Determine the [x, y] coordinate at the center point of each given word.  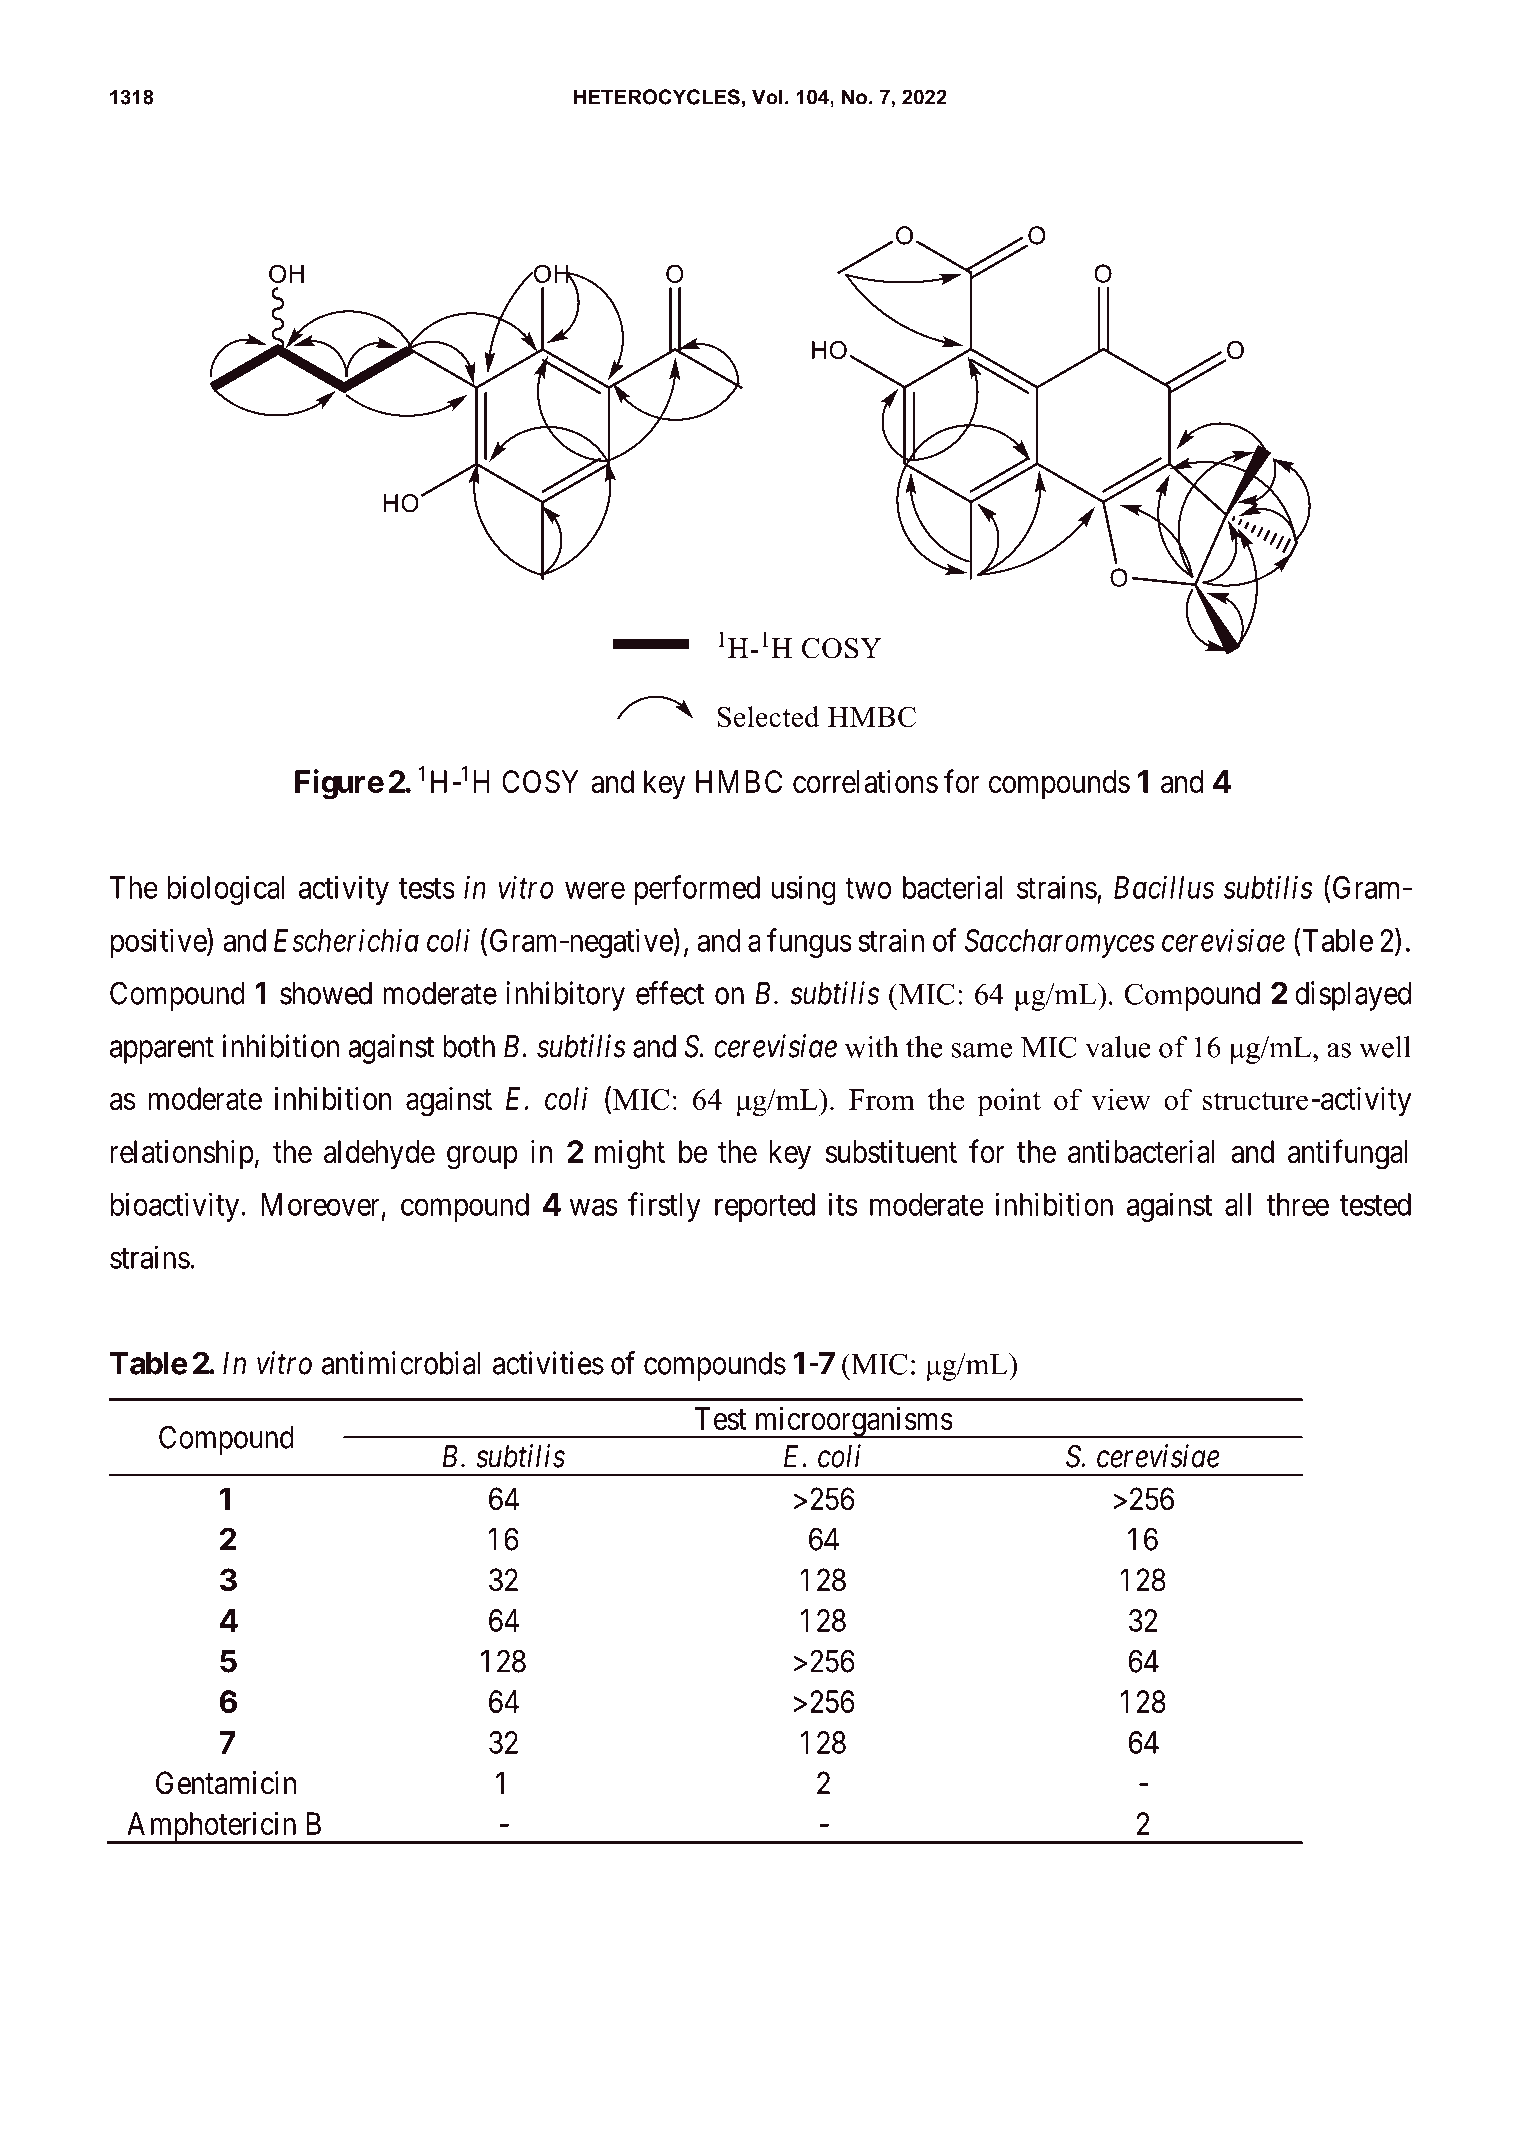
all [1238, 1204]
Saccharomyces [1060, 943]
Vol [767, 97]
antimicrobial [401, 1363]
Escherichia [346, 940]
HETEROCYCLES [657, 97]
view [1121, 1099]
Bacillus [1164, 887]
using [804, 890]
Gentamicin [226, 1783]
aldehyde [379, 1154]
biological [226, 890]
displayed [1353, 996]
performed [697, 890]
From [882, 1099]
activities [548, 1363]
